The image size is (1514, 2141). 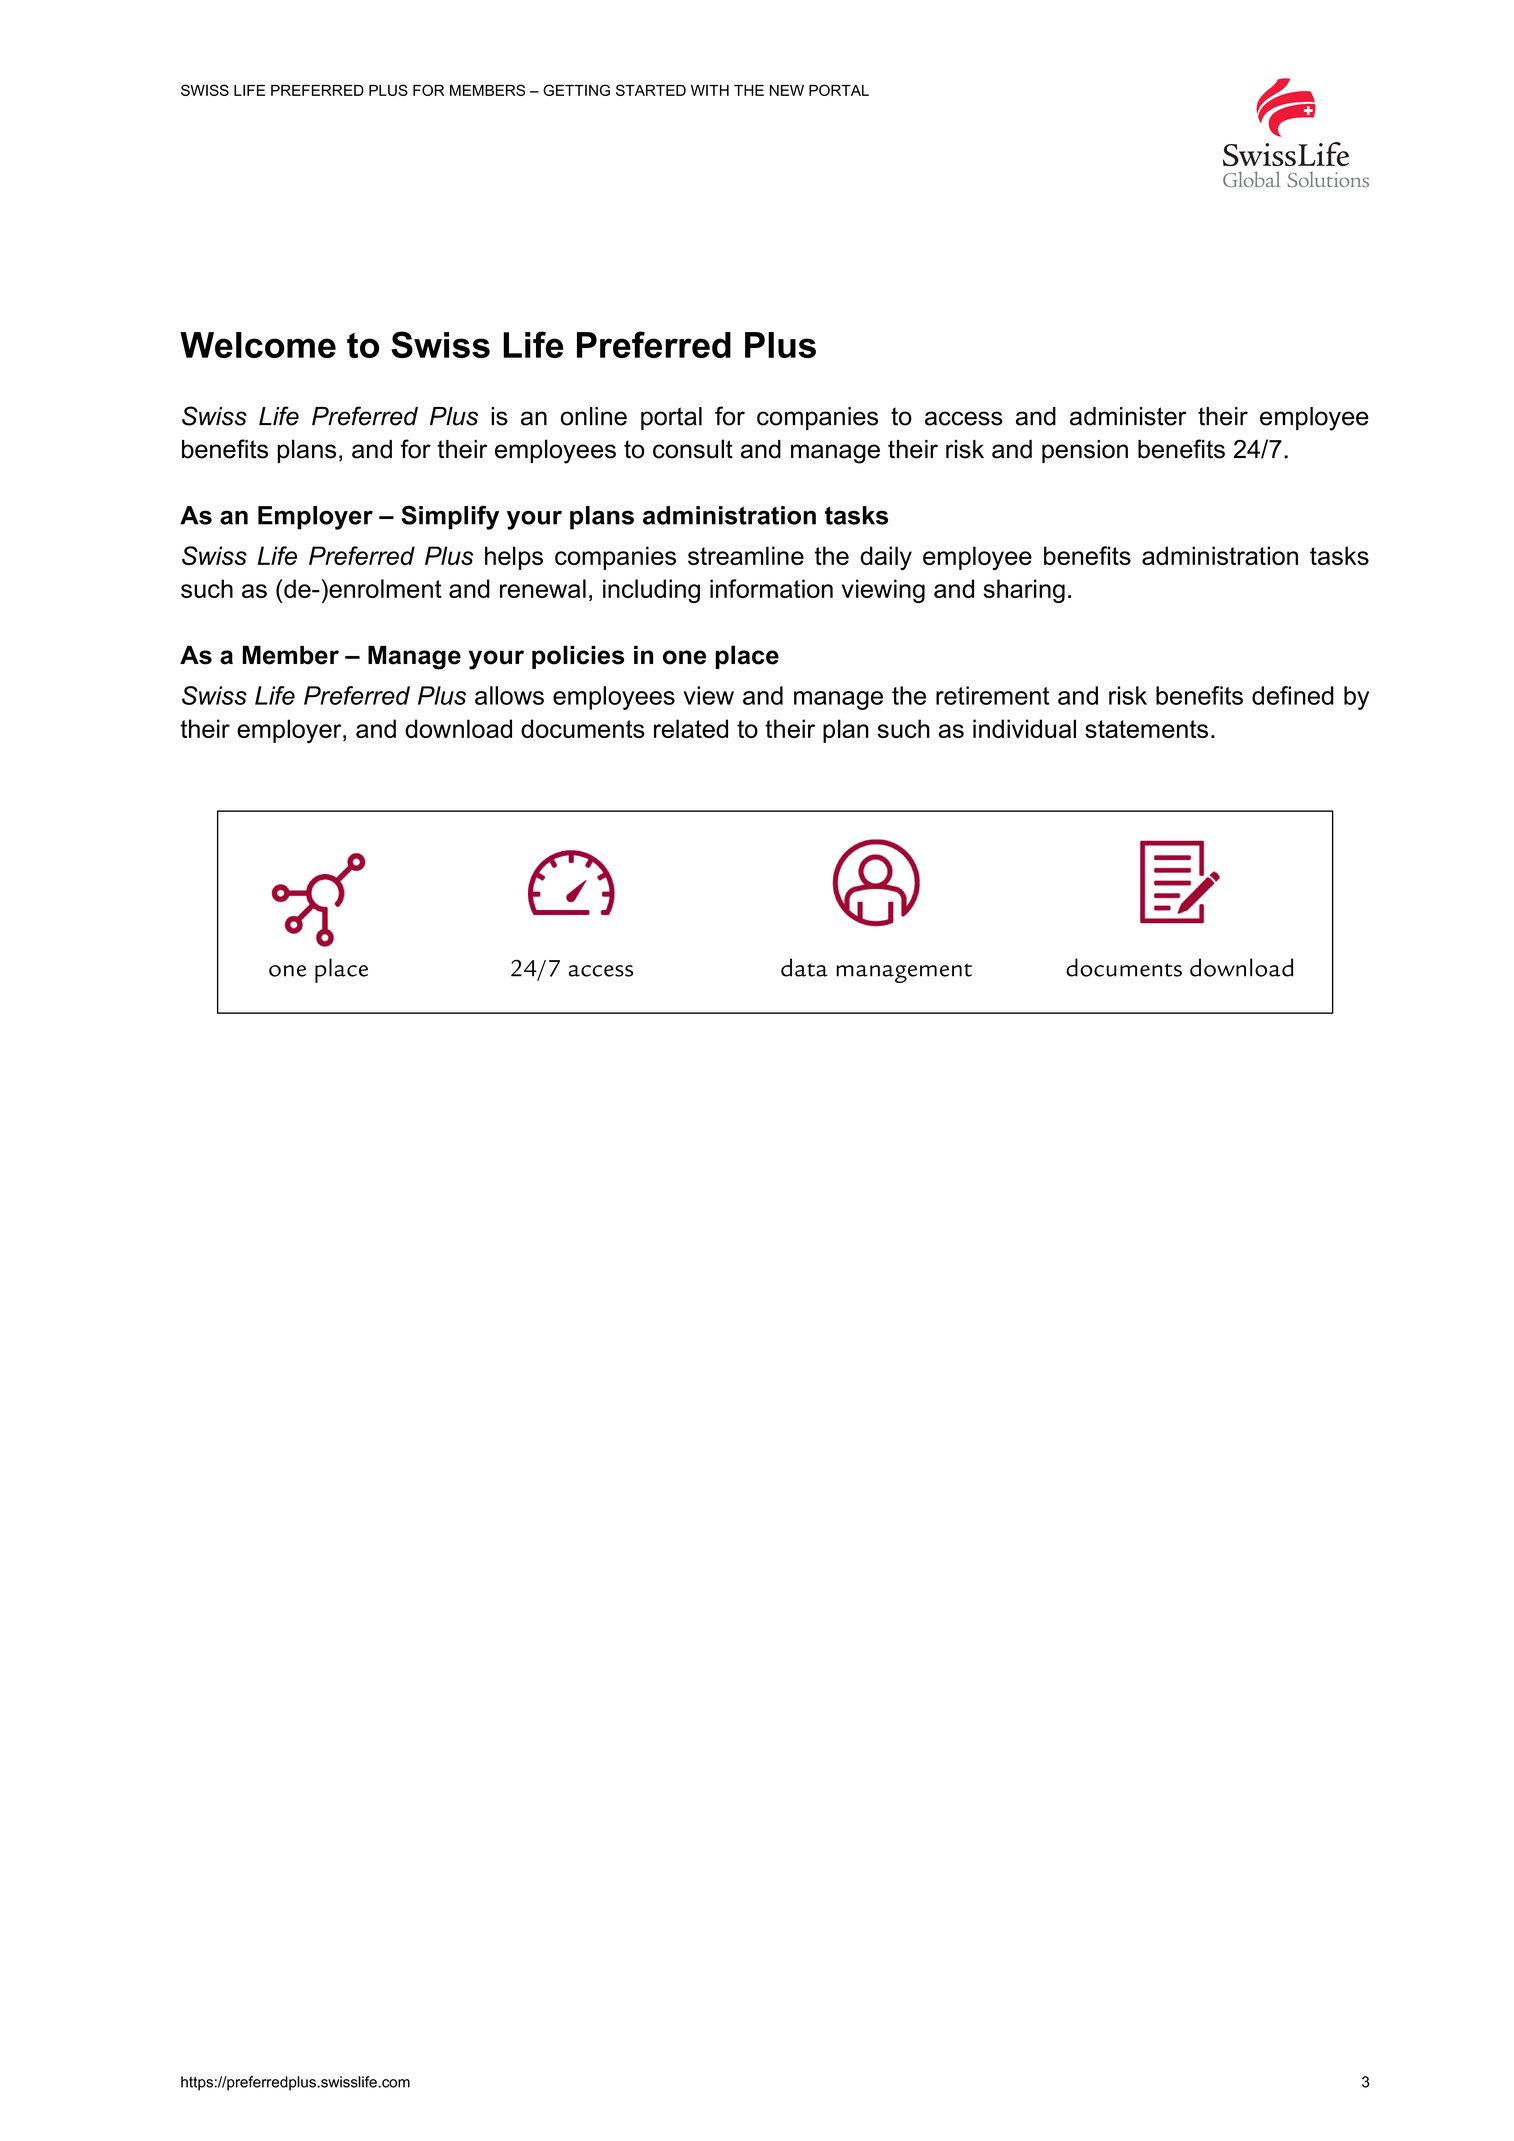 I want to click on data, so click(x=804, y=967).
